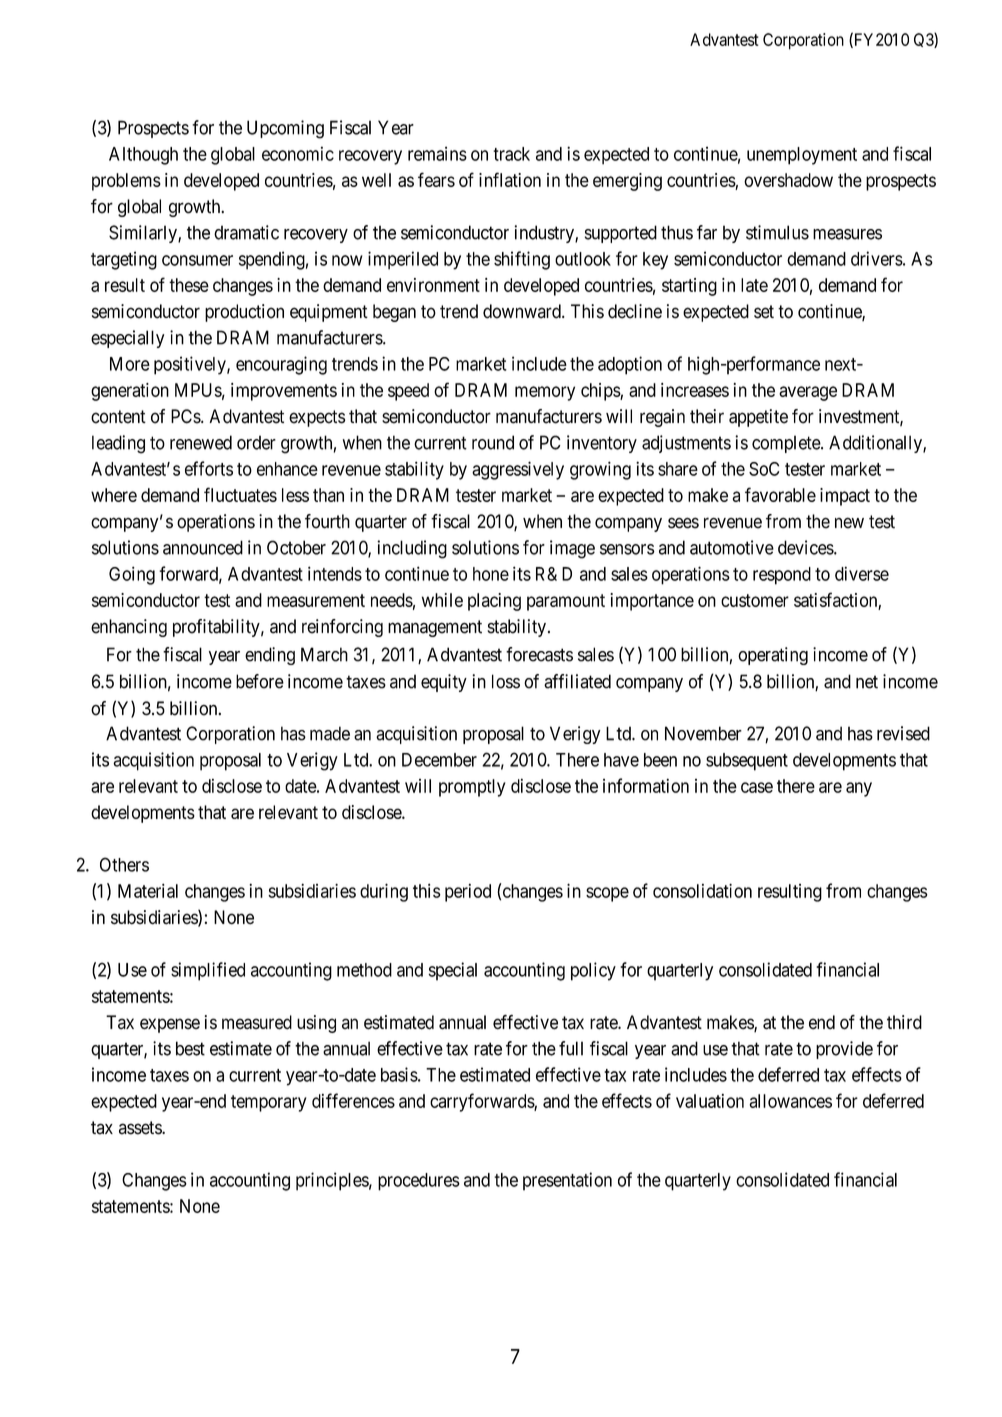 This screenshot has width=1002, height=1417. I want to click on forecasts, so click(539, 654).
